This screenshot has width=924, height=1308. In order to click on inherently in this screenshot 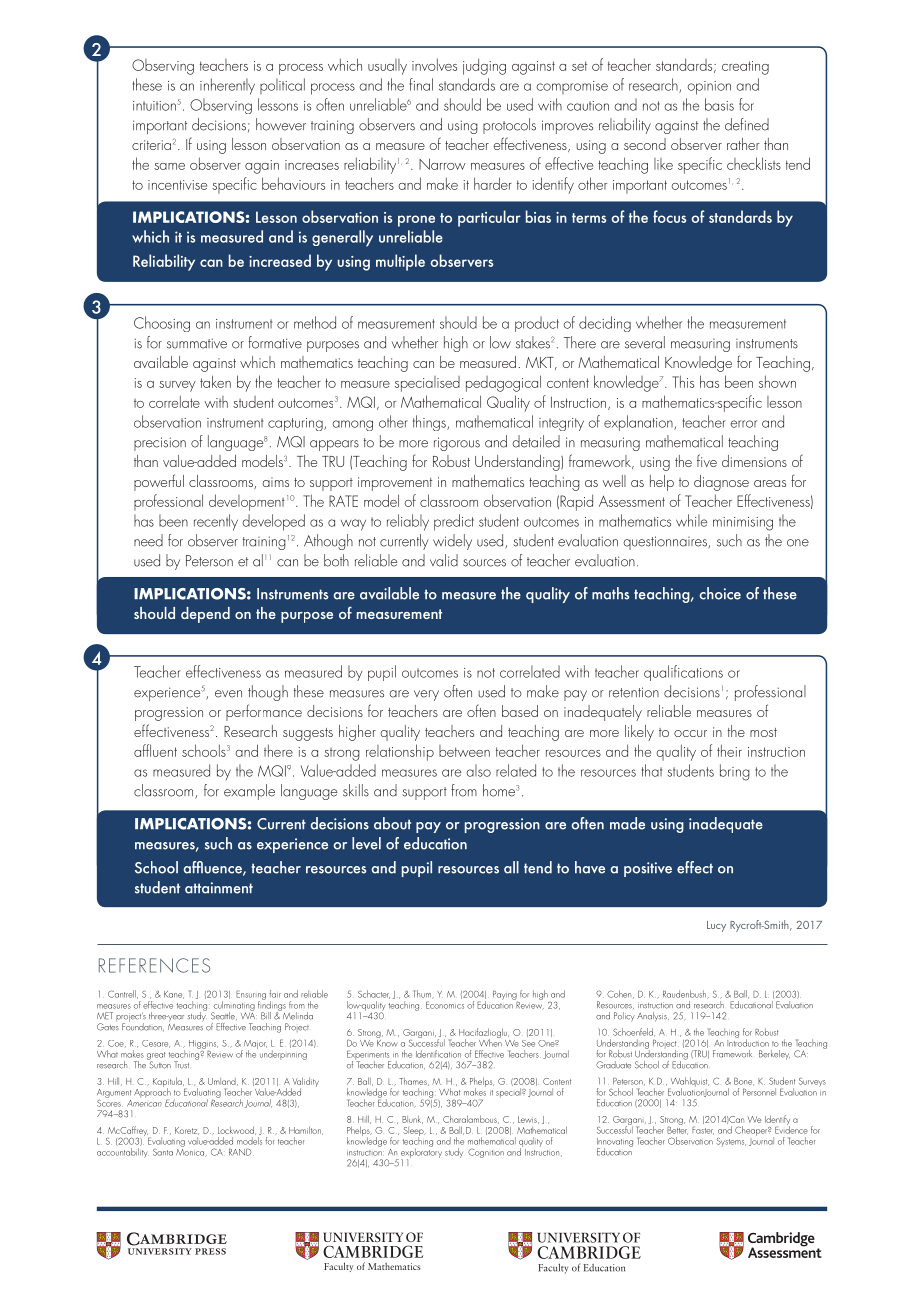, I will do `click(227, 86)`.
